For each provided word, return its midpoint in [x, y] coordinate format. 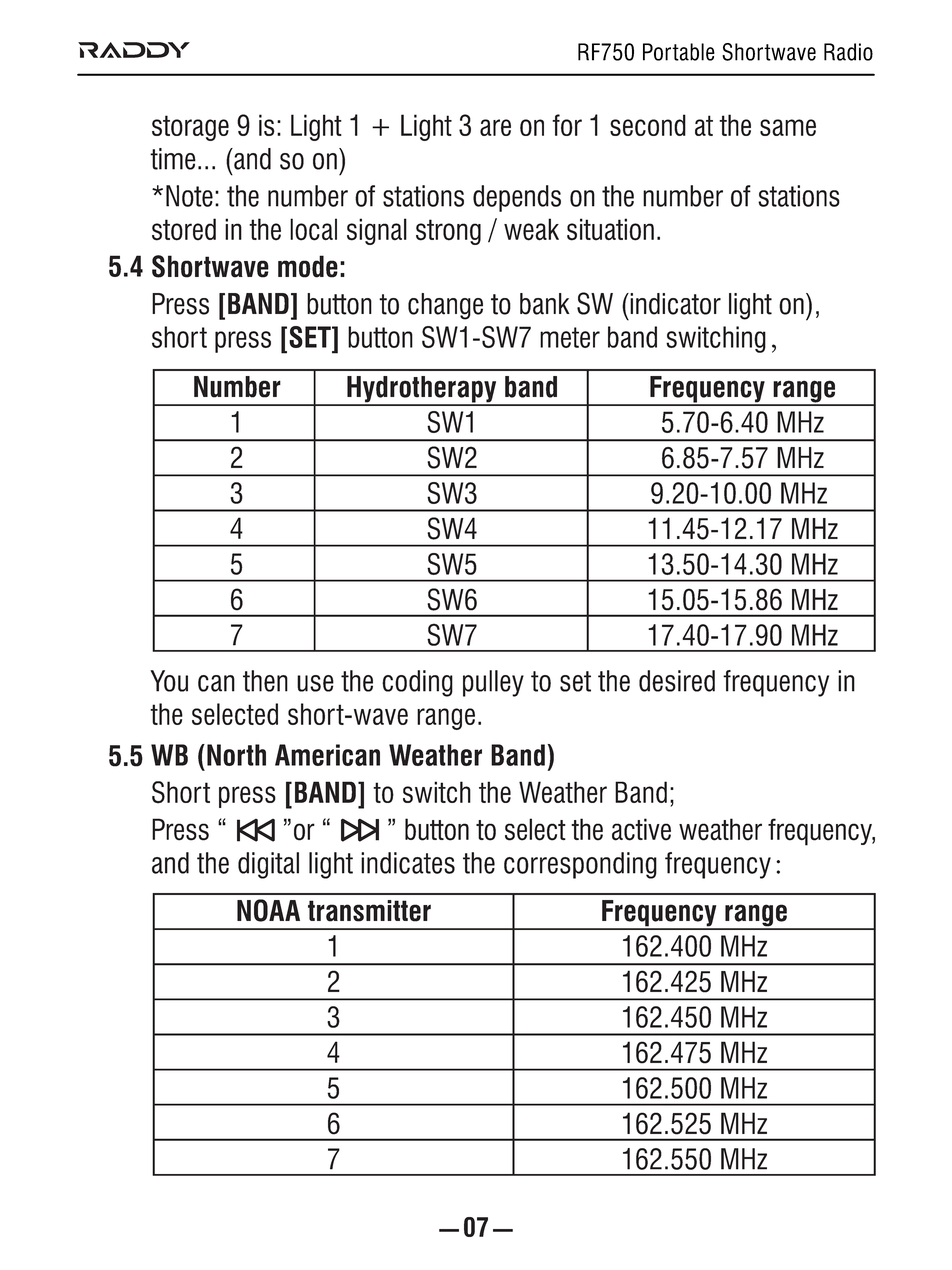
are [495, 127]
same [788, 127]
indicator [674, 304]
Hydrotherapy [422, 390]
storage [190, 128]
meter [570, 337]
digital [268, 865]
